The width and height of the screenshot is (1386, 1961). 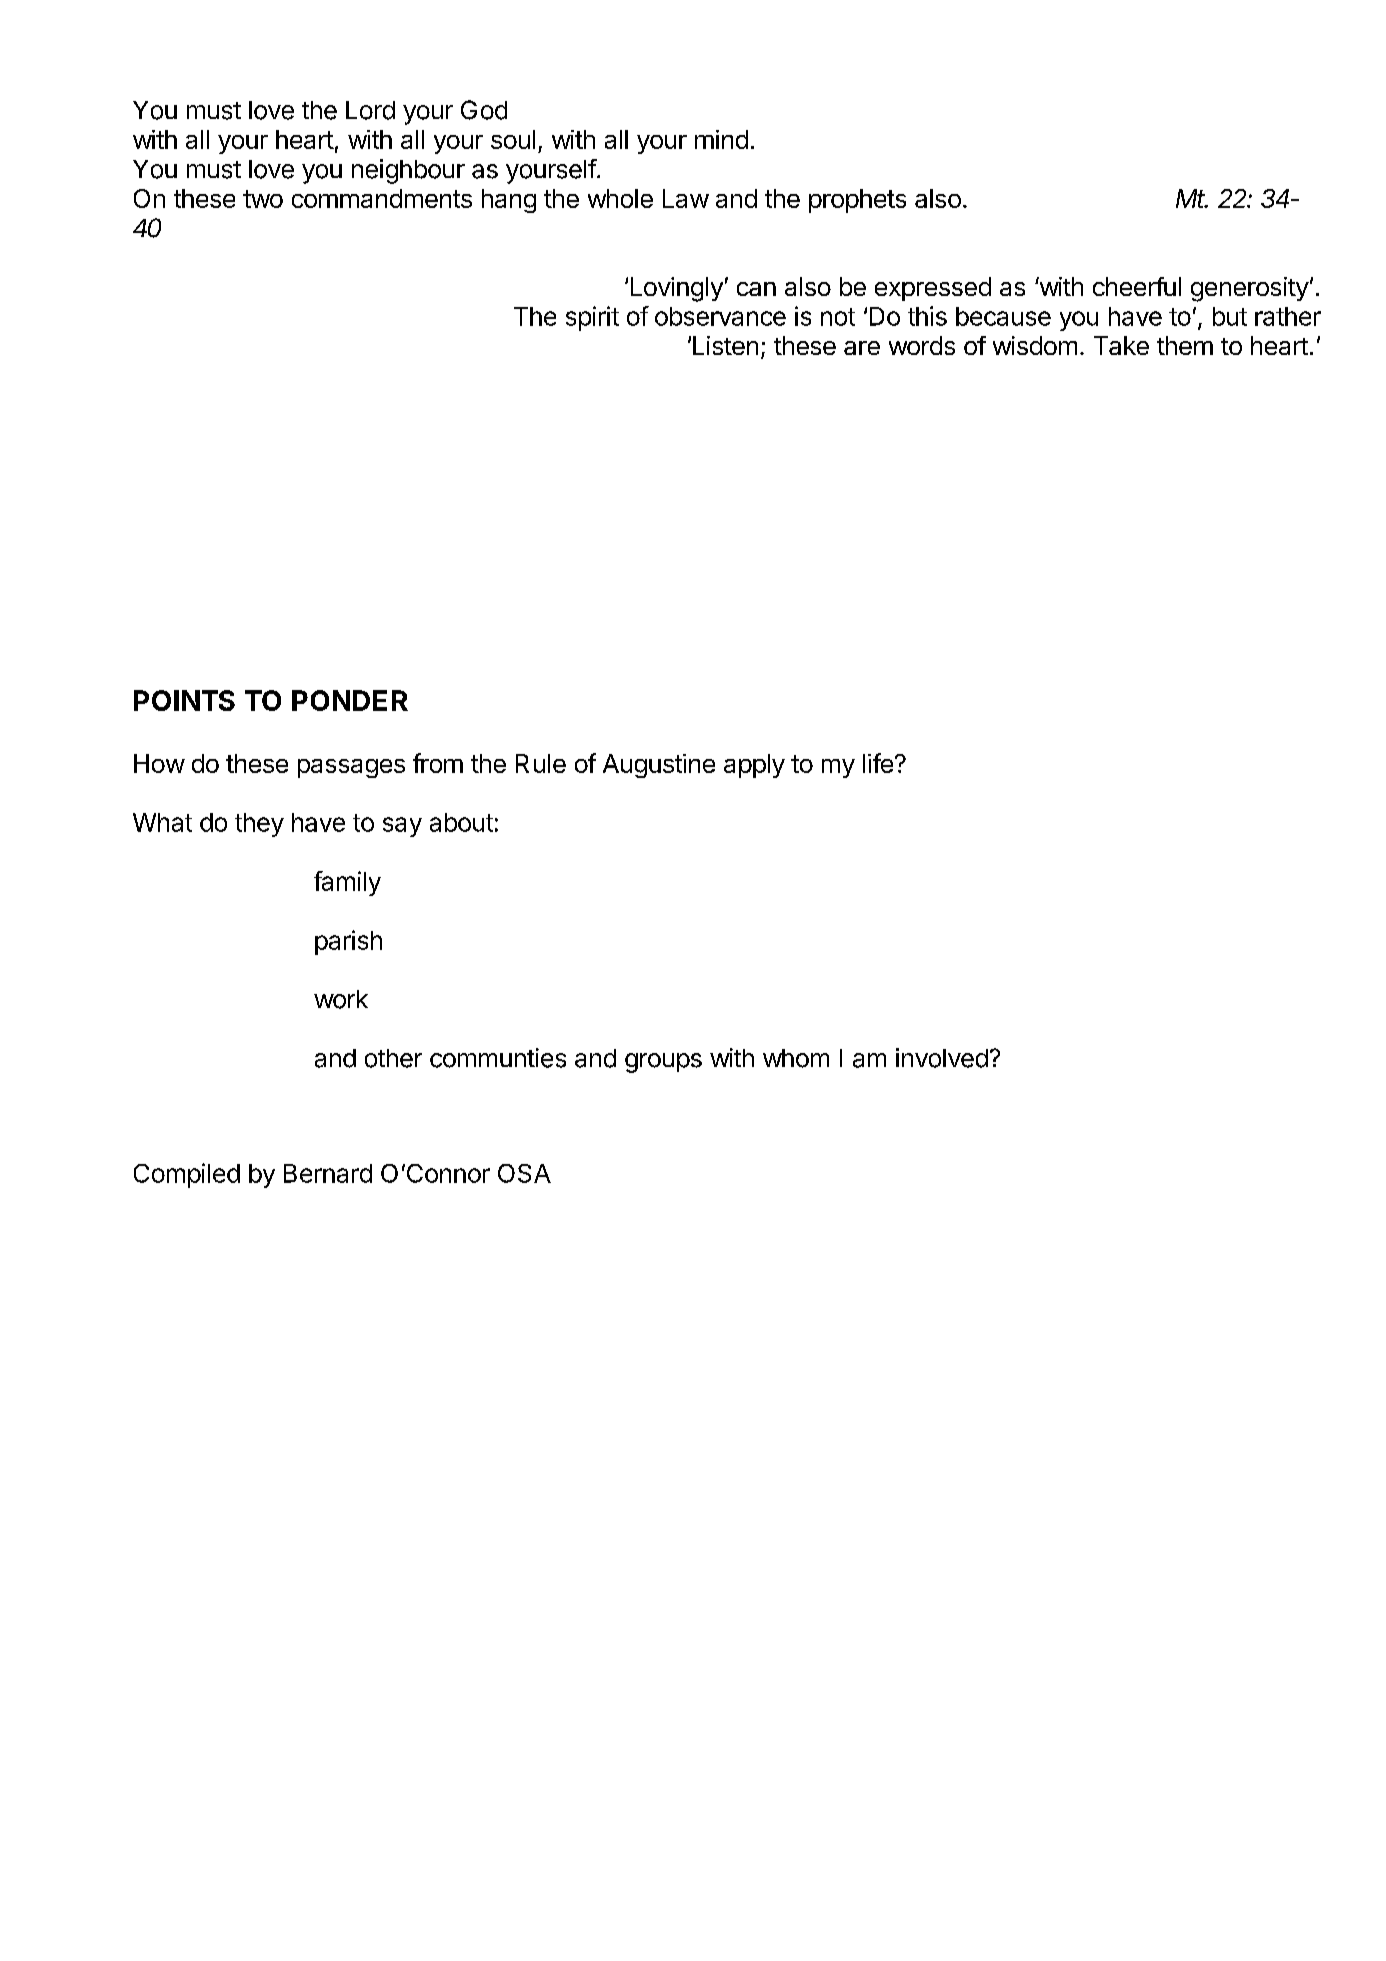 I want to click on Bernard, so click(x=328, y=1173).
